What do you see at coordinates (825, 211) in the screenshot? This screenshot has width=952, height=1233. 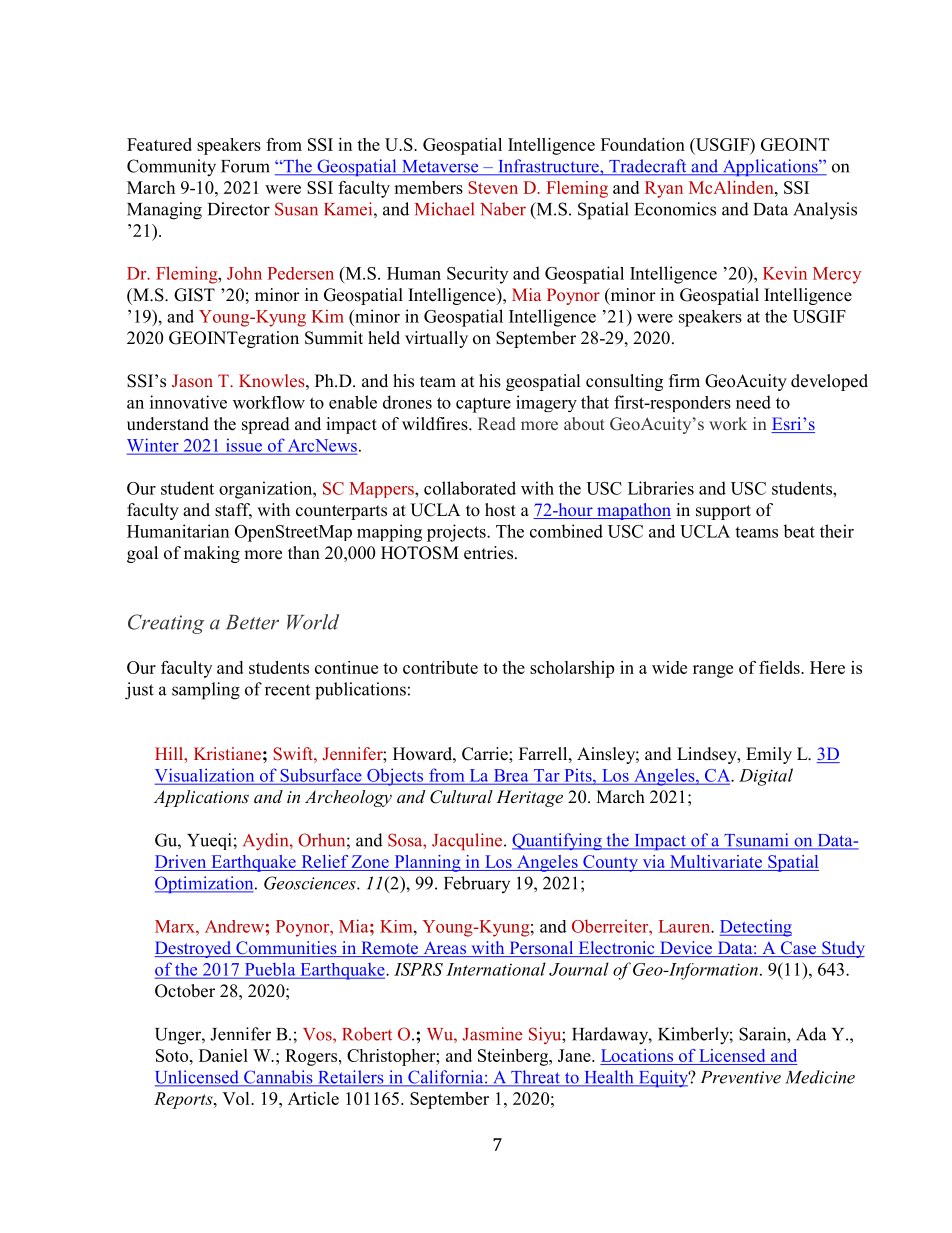 I see `Analysis` at bounding box center [825, 211].
